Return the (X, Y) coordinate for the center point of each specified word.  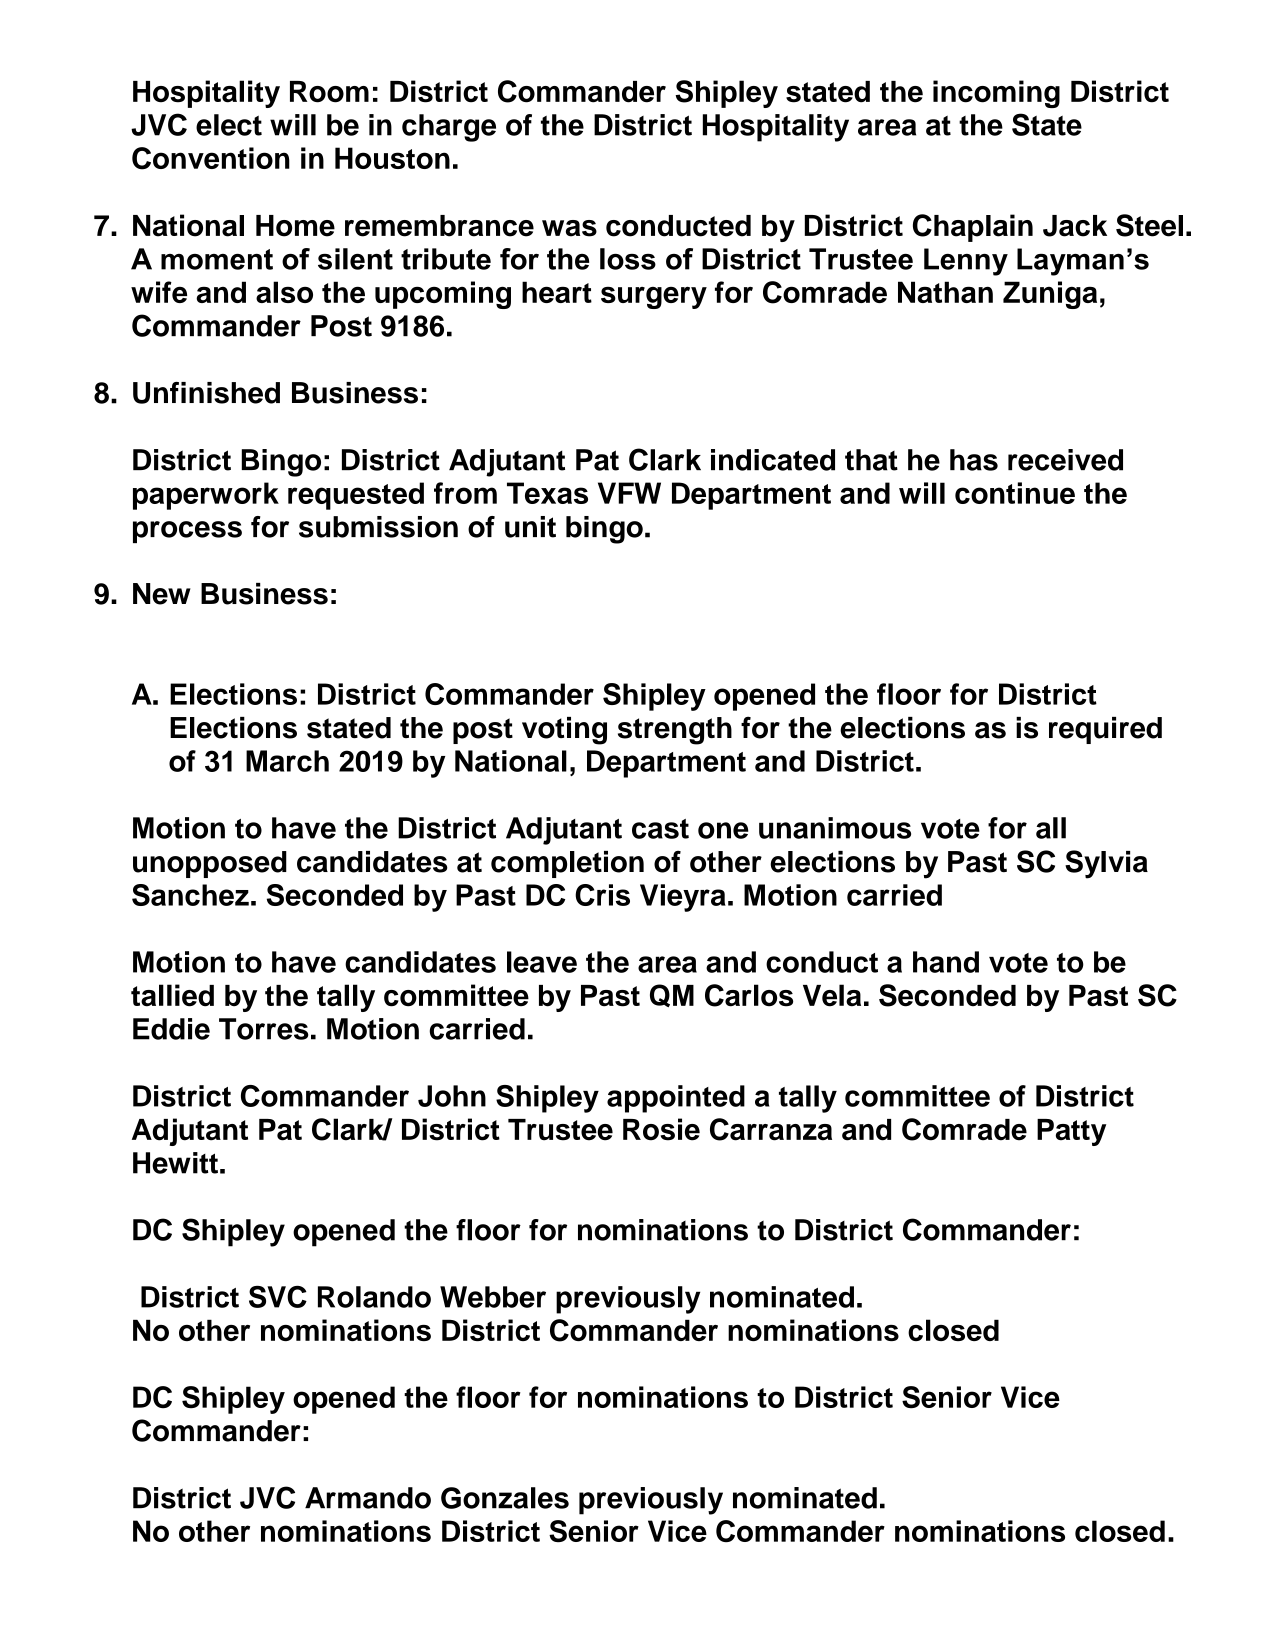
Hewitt (175, 1163)
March (287, 761)
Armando (368, 1498)
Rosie (661, 1129)
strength (675, 731)
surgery (654, 298)
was (569, 228)
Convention (211, 158)
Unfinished (206, 393)
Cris (602, 895)
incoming (996, 94)
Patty (1071, 1132)
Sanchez (190, 895)
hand (946, 962)
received (1065, 460)
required (1105, 730)
